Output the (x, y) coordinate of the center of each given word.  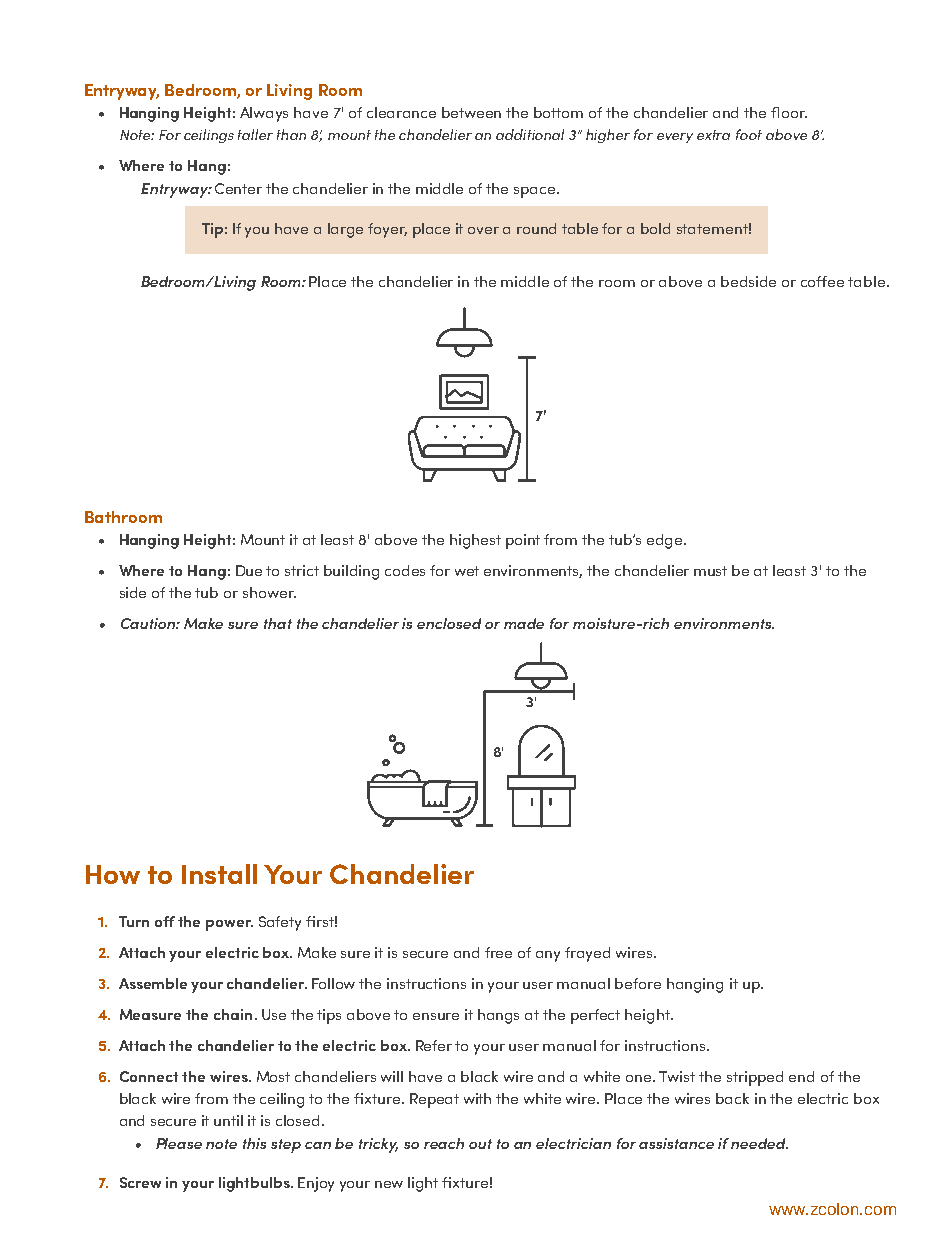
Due (249, 570)
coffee (822, 281)
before (638, 983)
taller (255, 134)
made (524, 623)
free (498, 952)
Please (179, 1143)
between (471, 112)
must (710, 571)
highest (475, 541)
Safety (280, 923)
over (483, 230)
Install (219, 874)
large (345, 230)
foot (749, 134)
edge (666, 541)
